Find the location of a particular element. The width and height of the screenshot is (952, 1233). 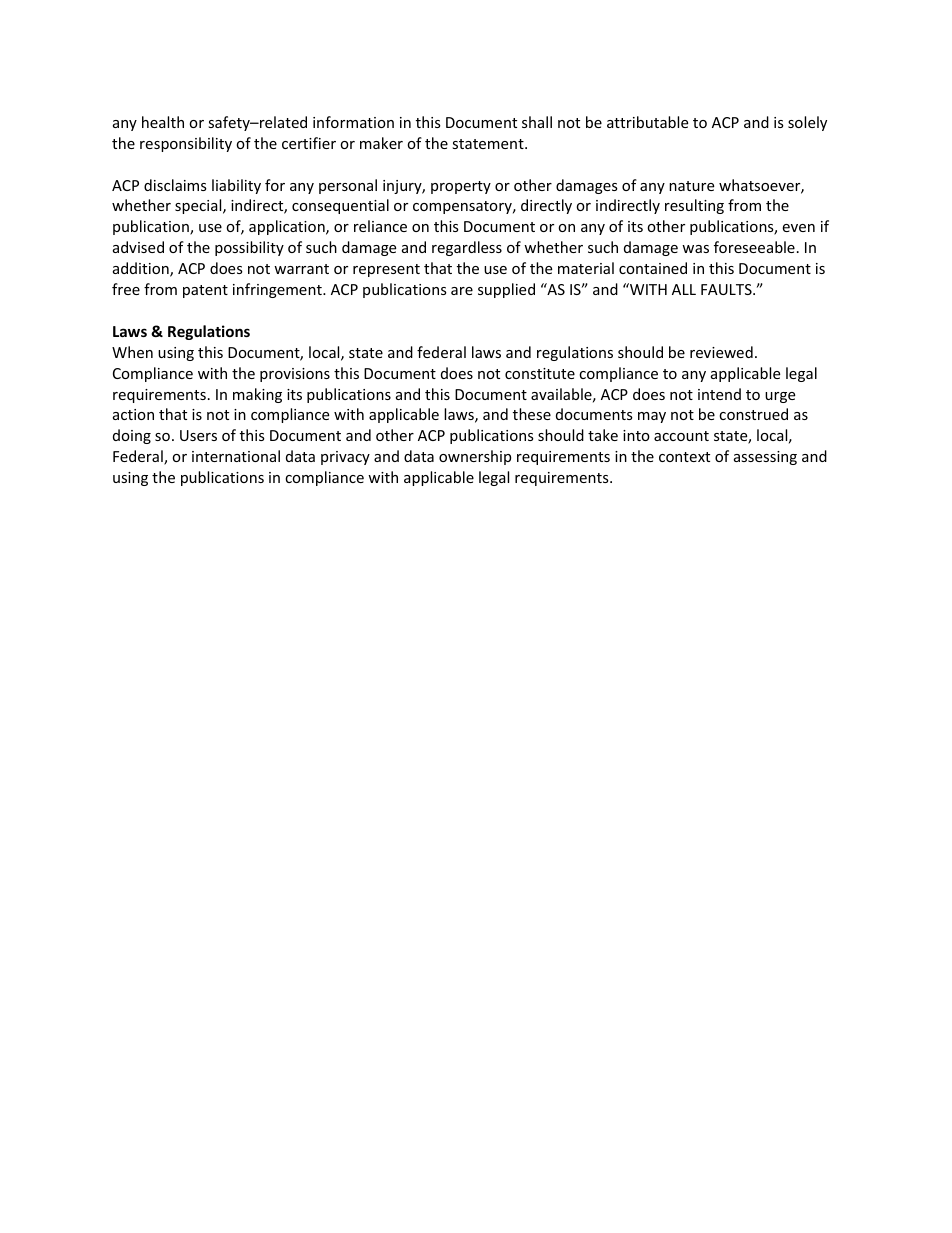

context is located at coordinates (684, 457).
